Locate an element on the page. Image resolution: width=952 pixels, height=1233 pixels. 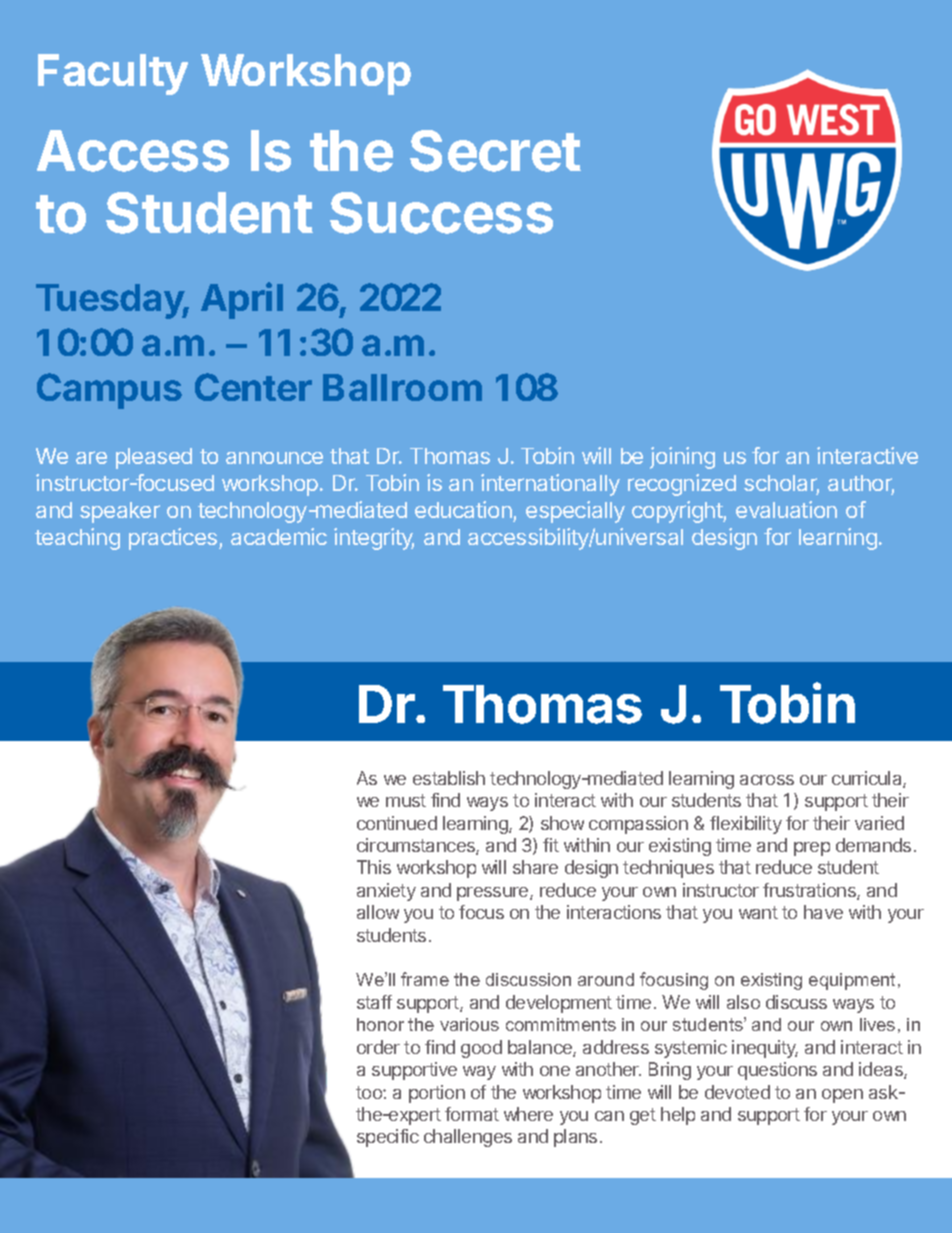
This is located at coordinates (374, 867).
